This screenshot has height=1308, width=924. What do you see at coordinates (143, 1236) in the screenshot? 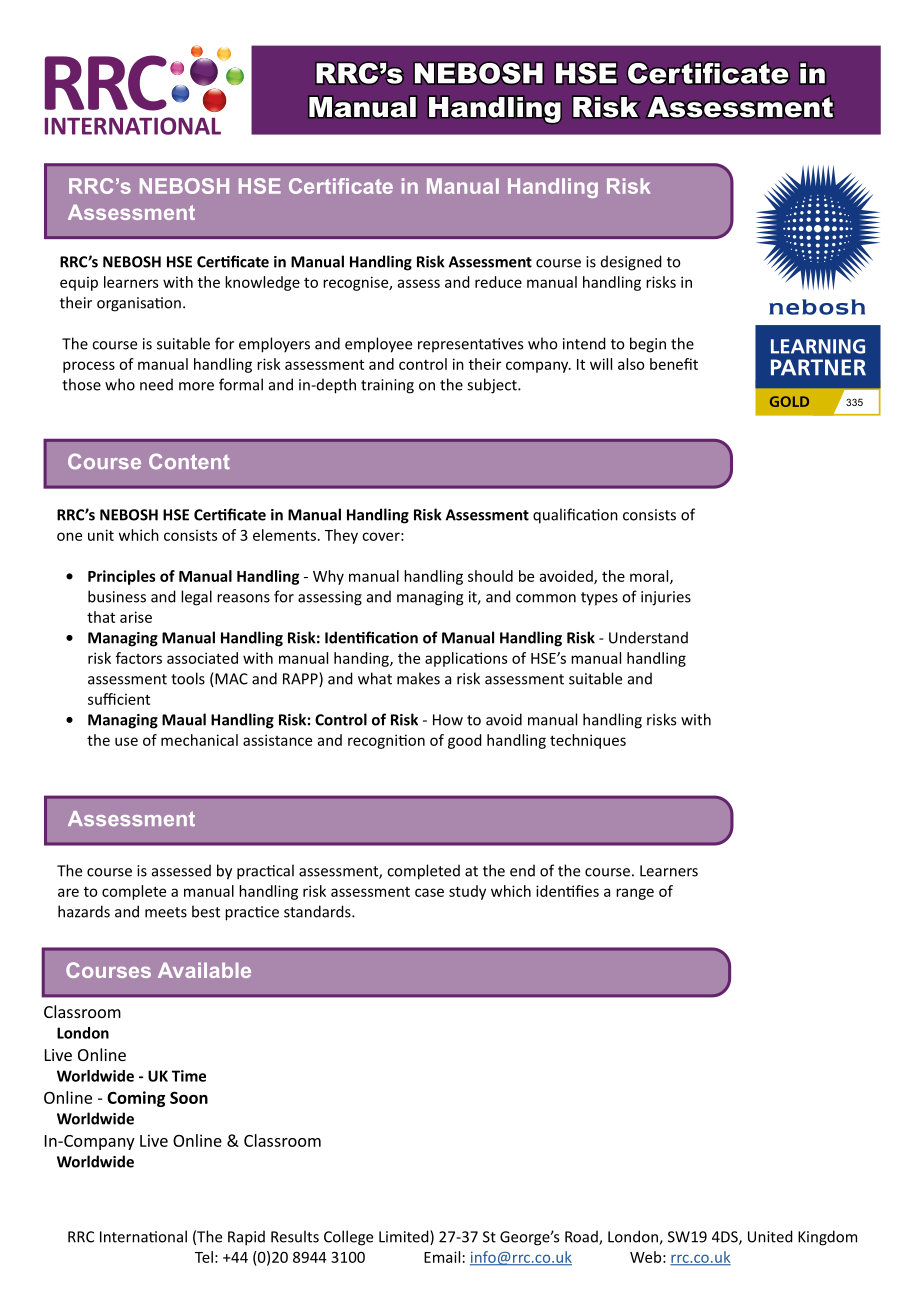
I see `International` at bounding box center [143, 1236].
